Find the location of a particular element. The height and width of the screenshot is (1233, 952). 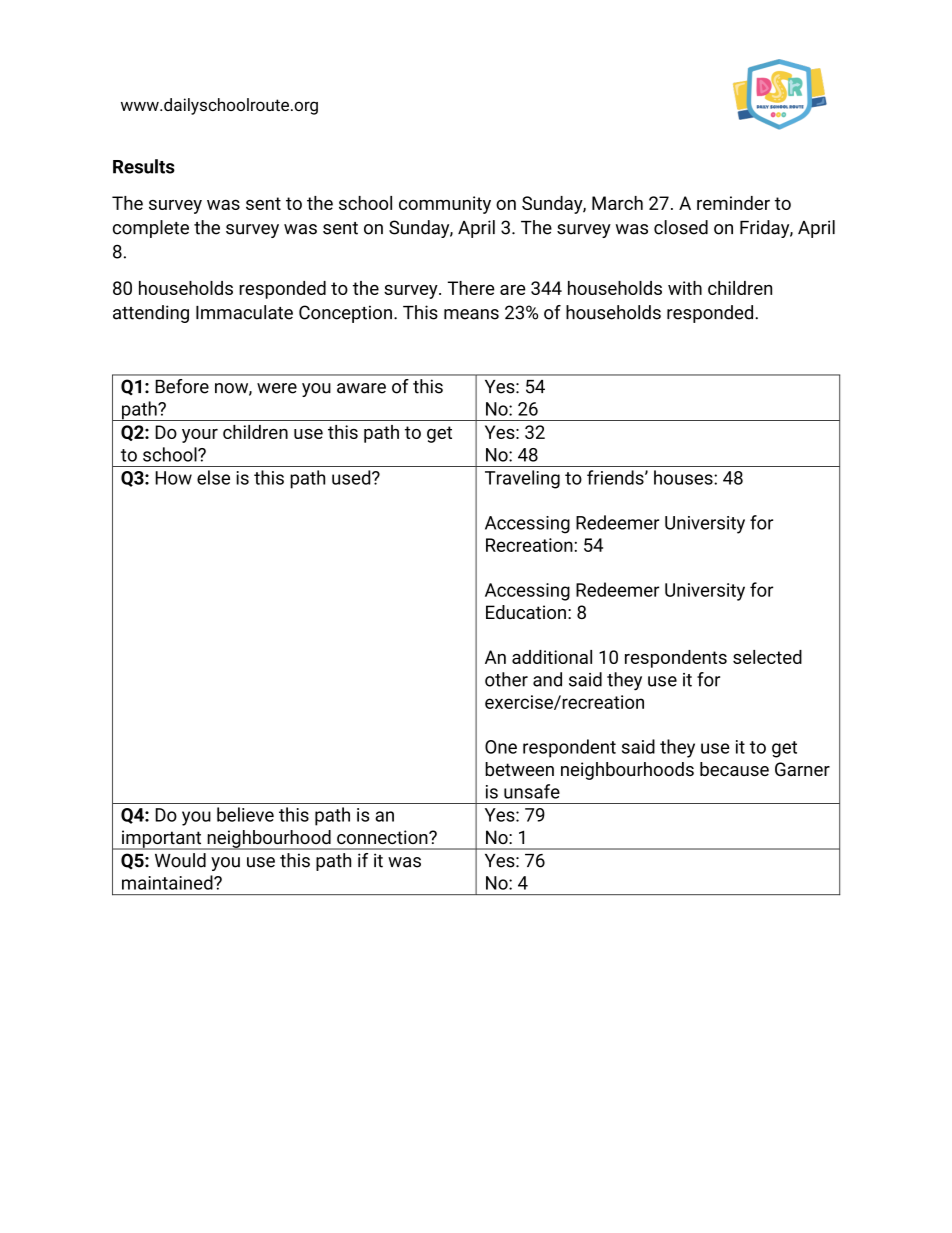

houses is located at coordinates (684, 477).
